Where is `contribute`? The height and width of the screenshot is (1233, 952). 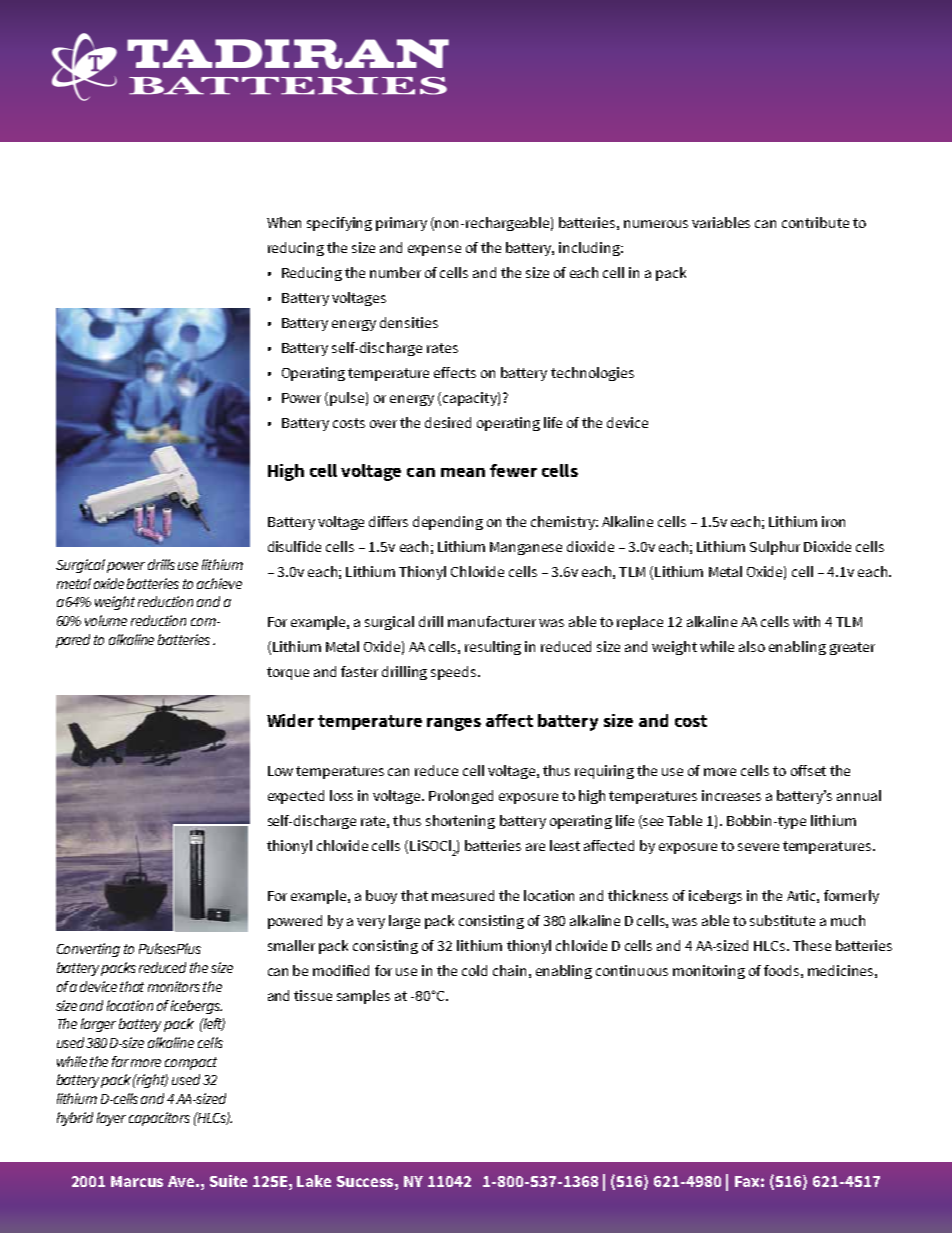
contribute is located at coordinates (815, 222).
